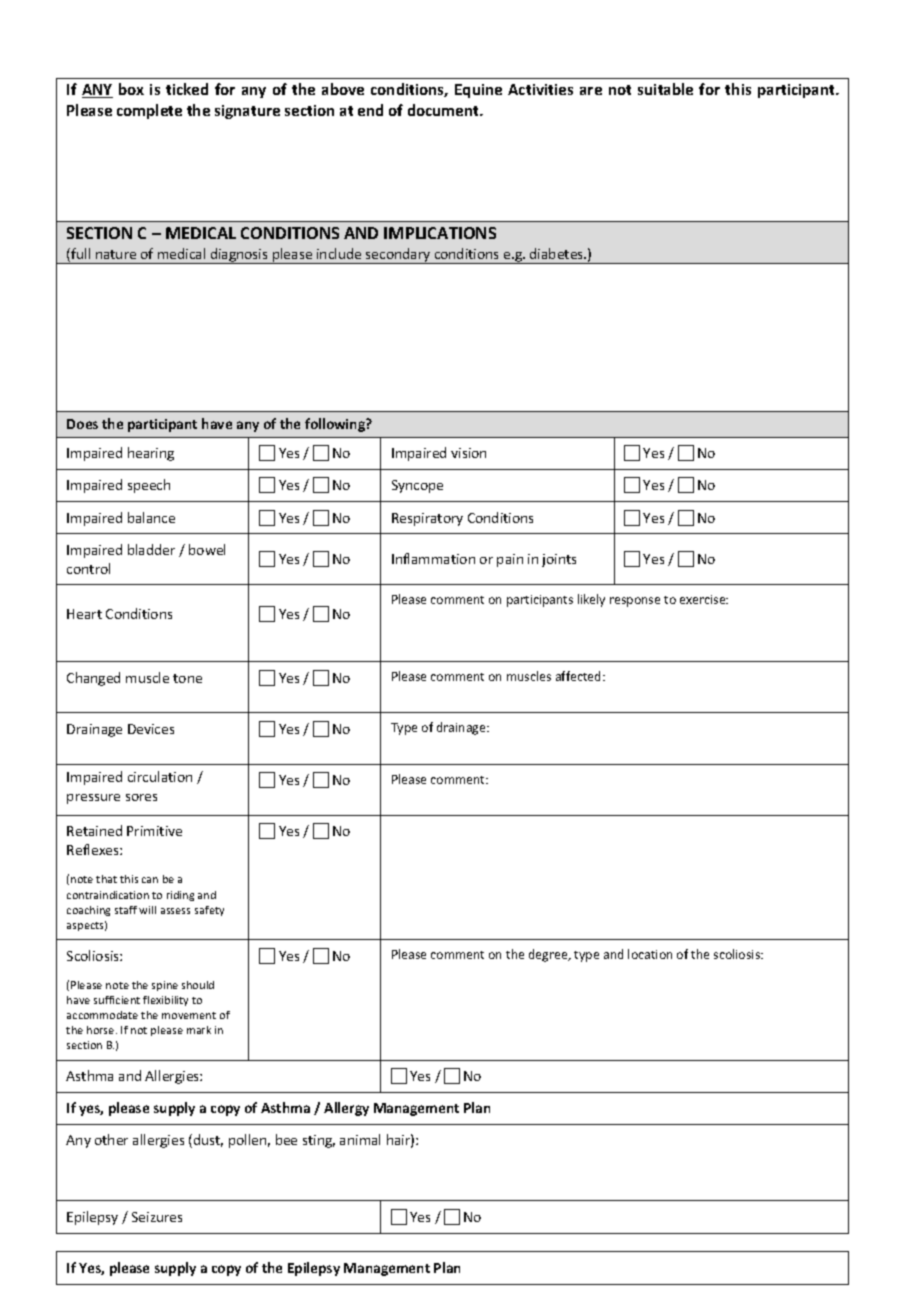 The height and width of the screenshot is (1308, 924). Describe the element at coordinates (370, 110) in the screenshot. I see `end` at that location.
